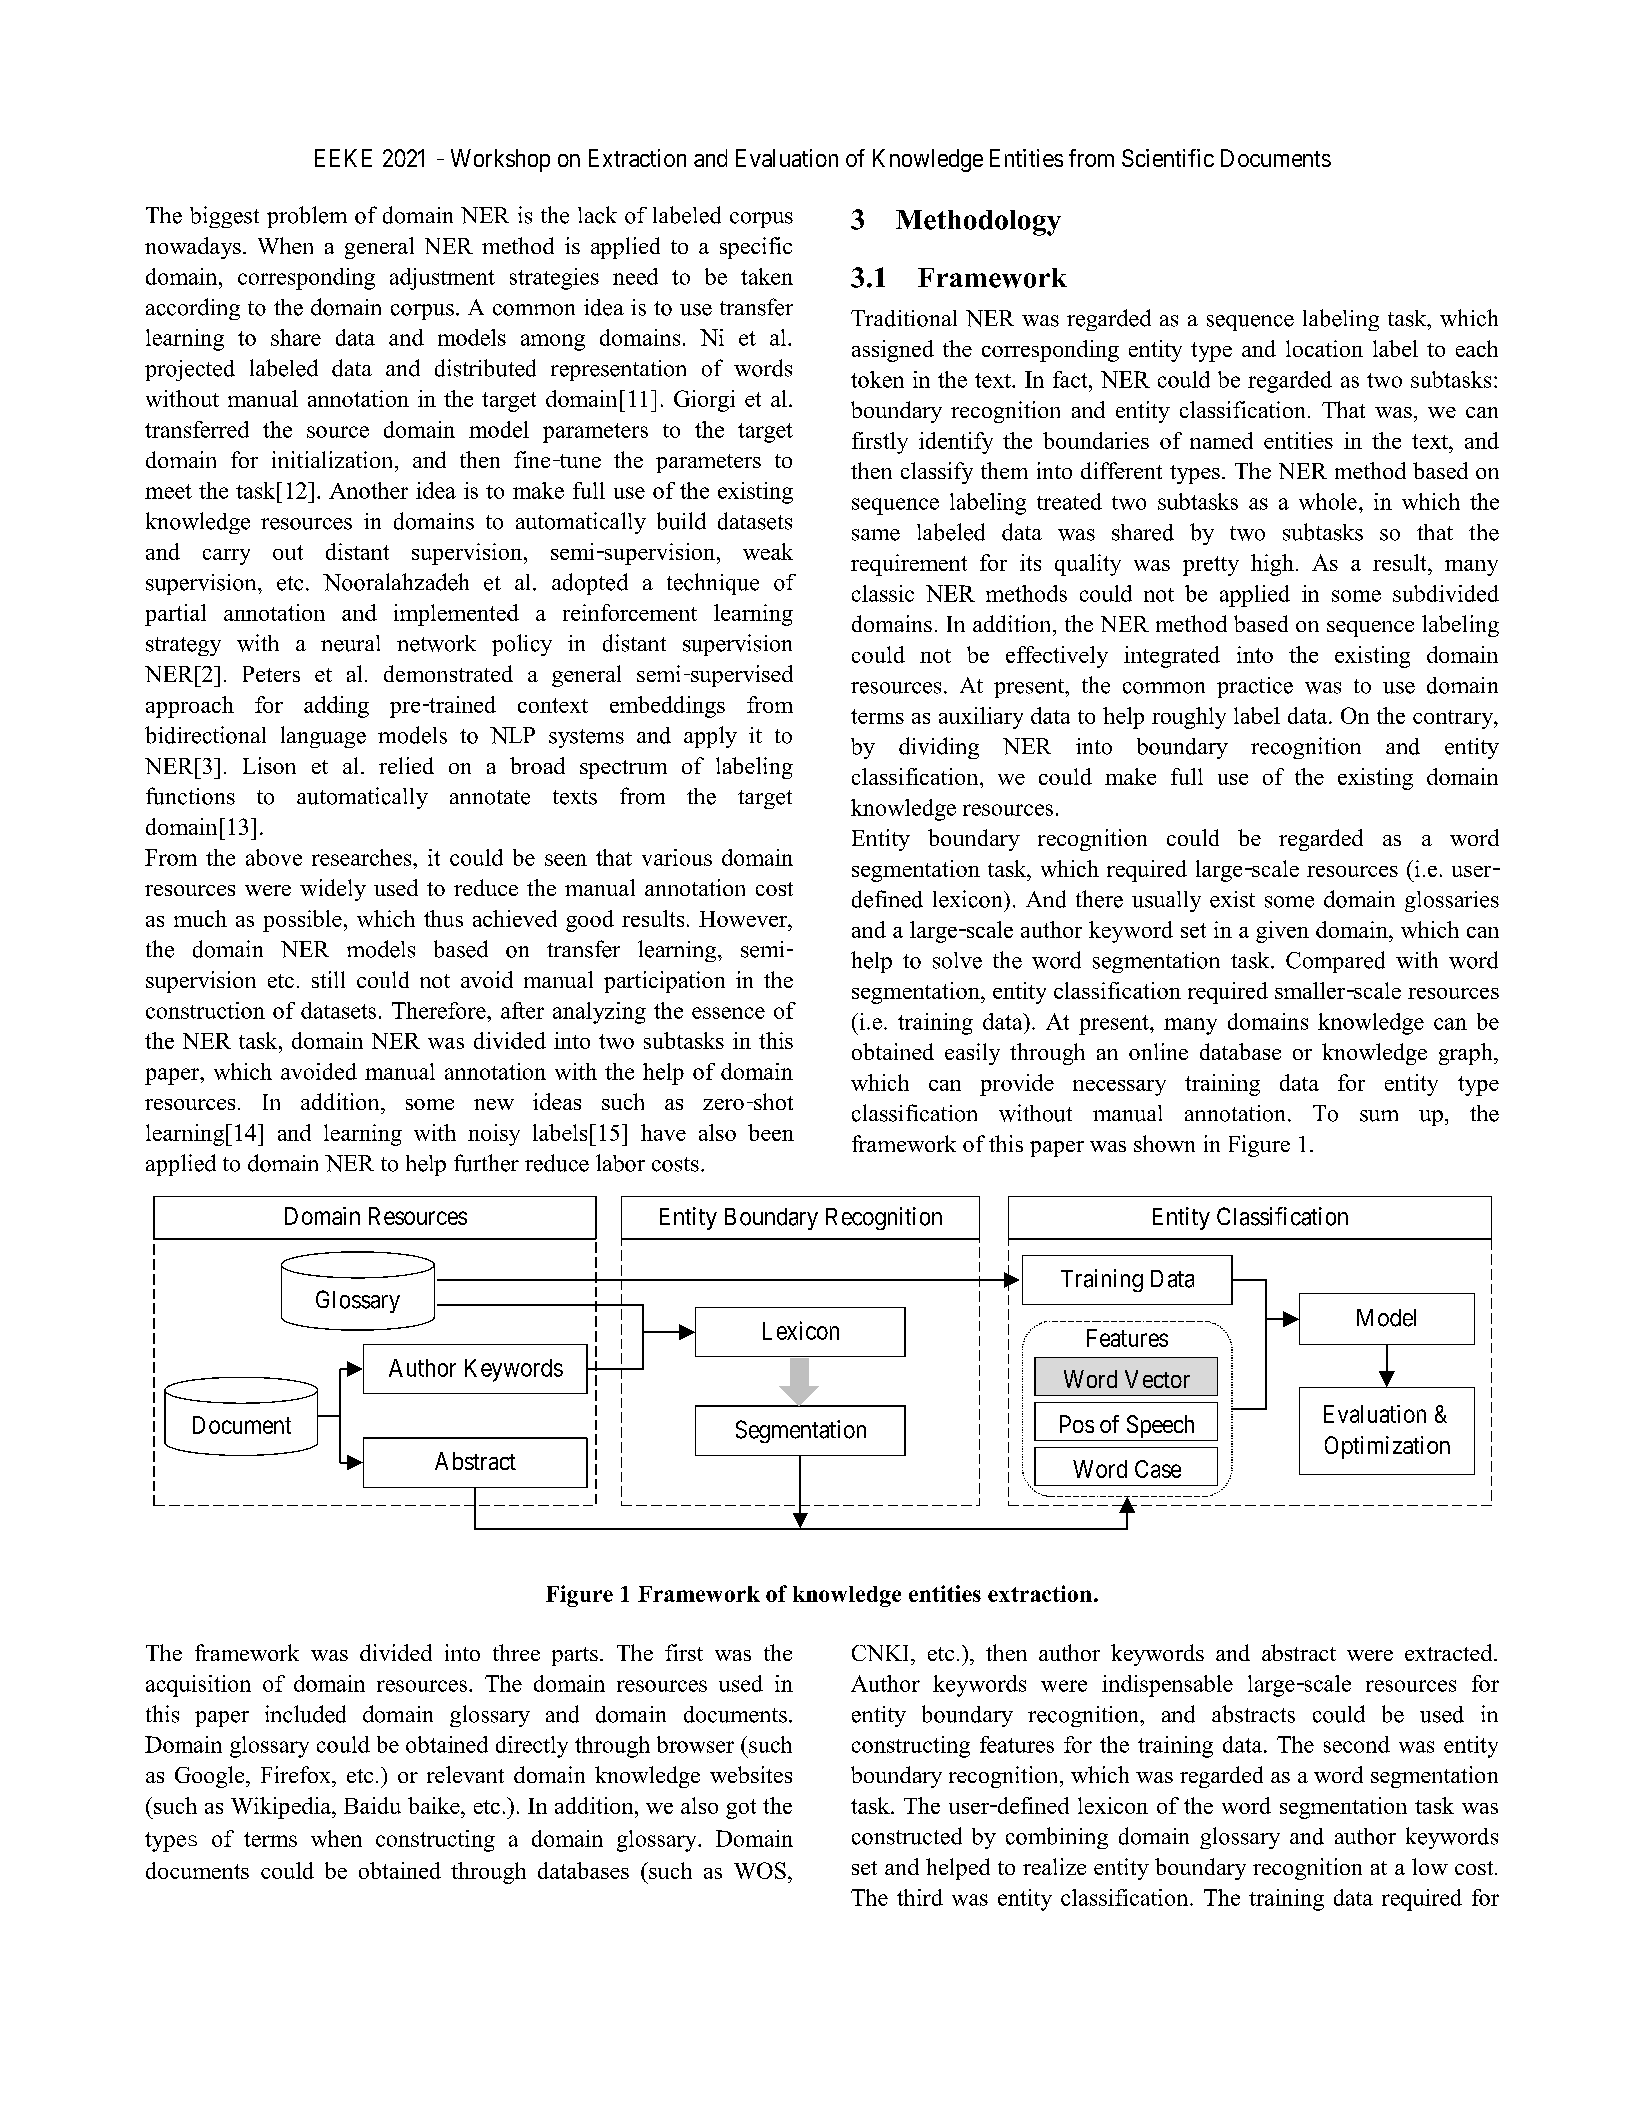  What do you see at coordinates (307, 217) in the screenshot?
I see `problem` at bounding box center [307, 217].
